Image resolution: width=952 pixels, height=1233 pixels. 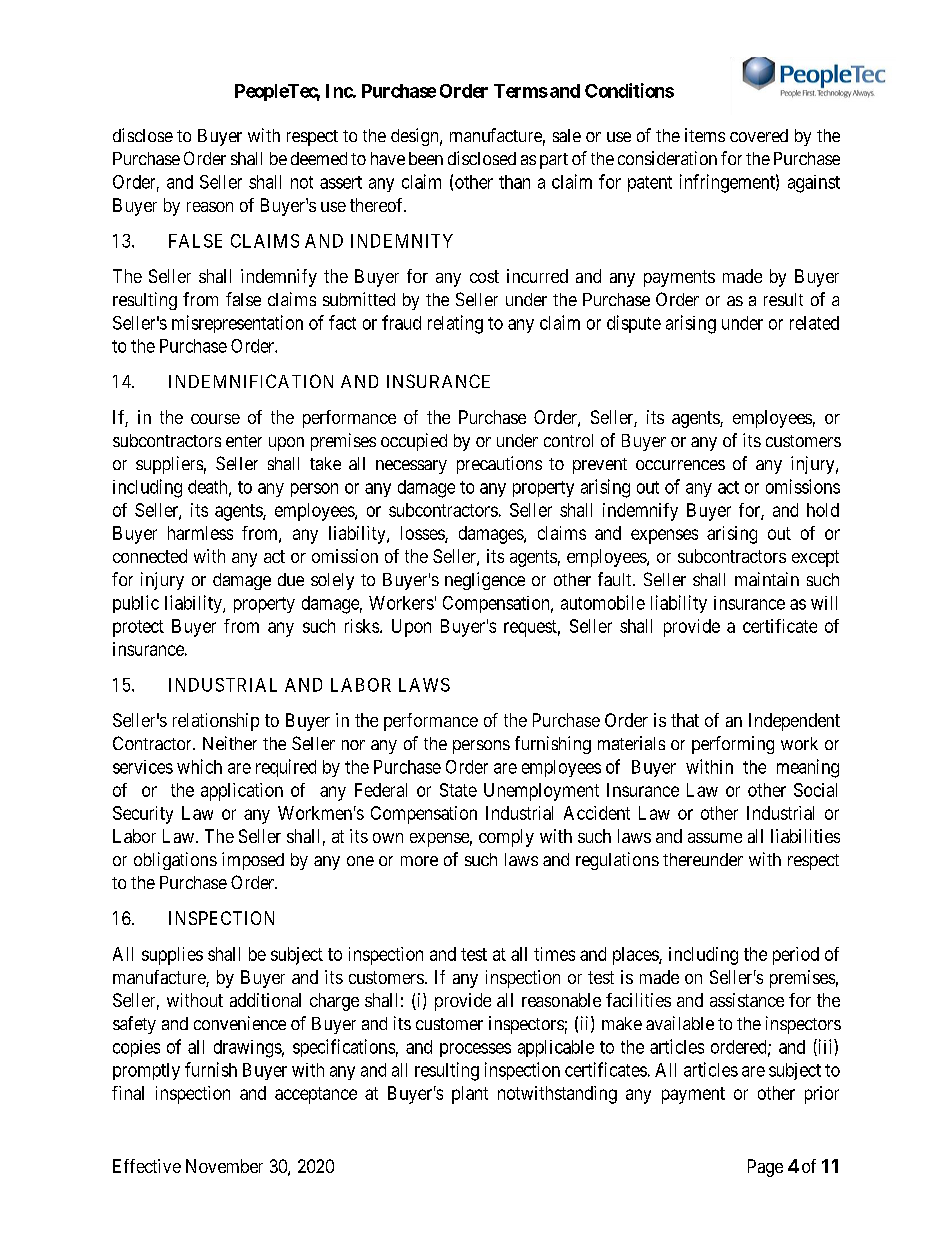 What do you see at coordinates (319, 158) in the screenshot?
I see `deemed` at bounding box center [319, 158].
